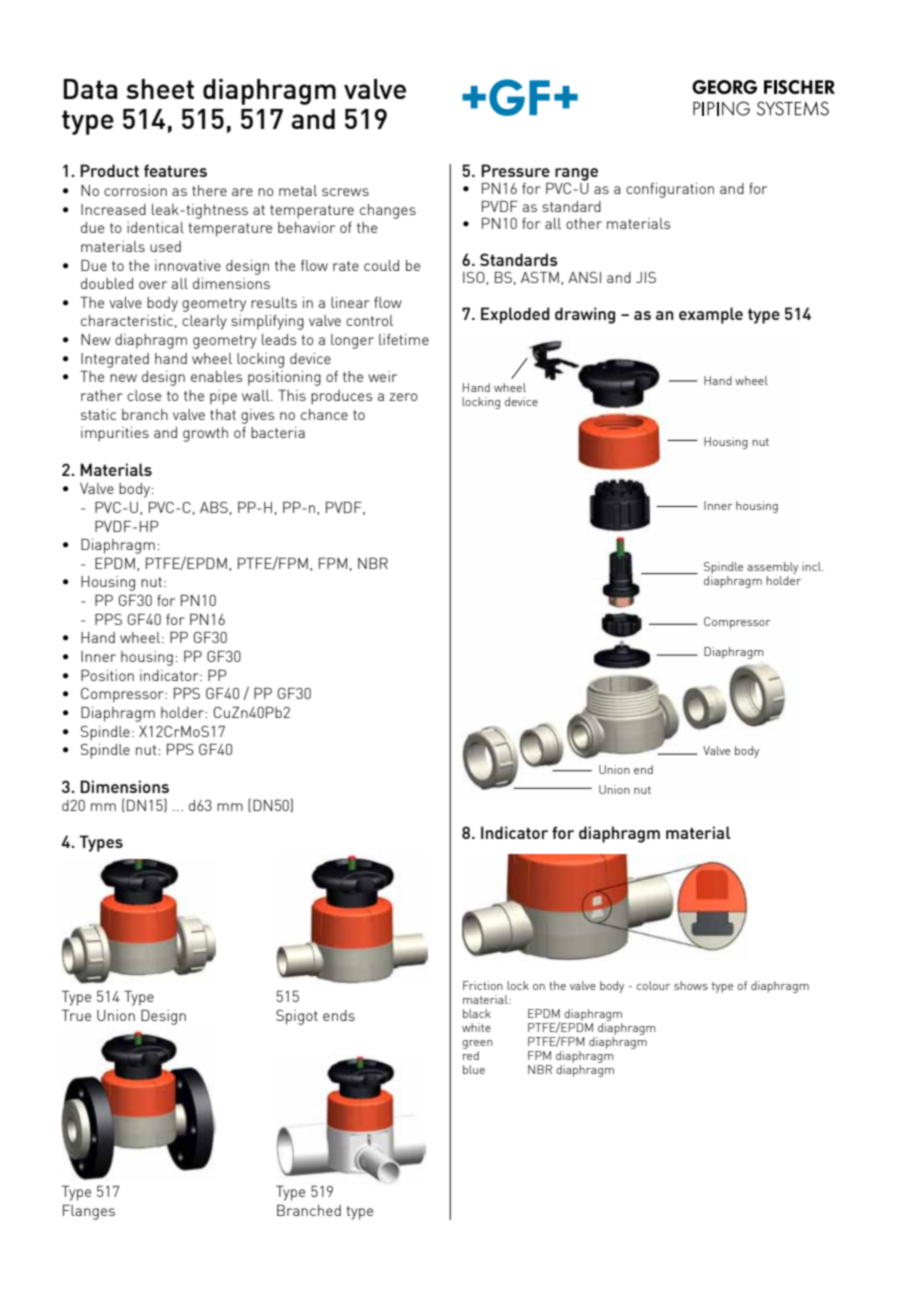  Describe the element at coordinates (691, 985) in the image. I see `shows` at that location.
